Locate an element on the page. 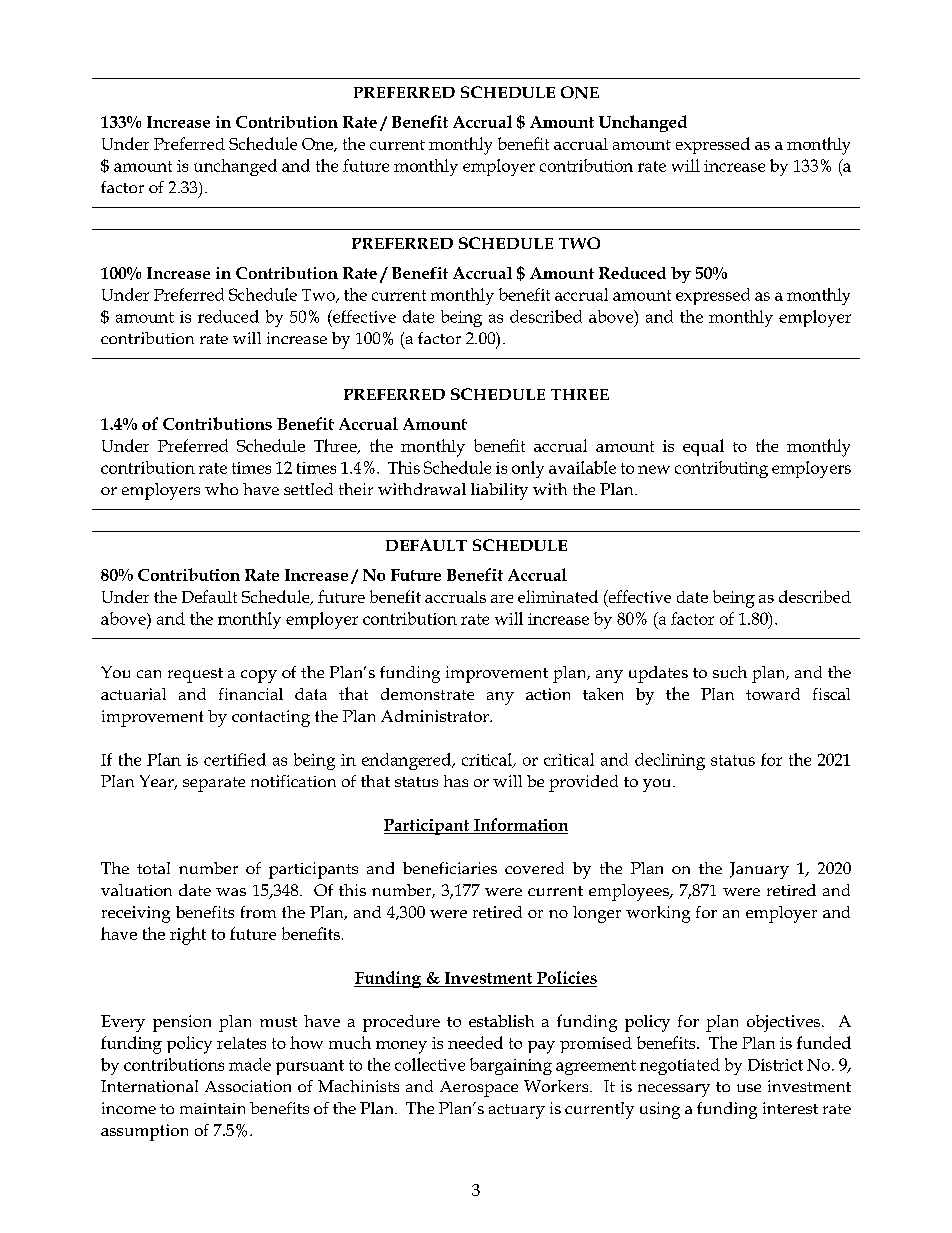  interest is located at coordinates (790, 1108).
